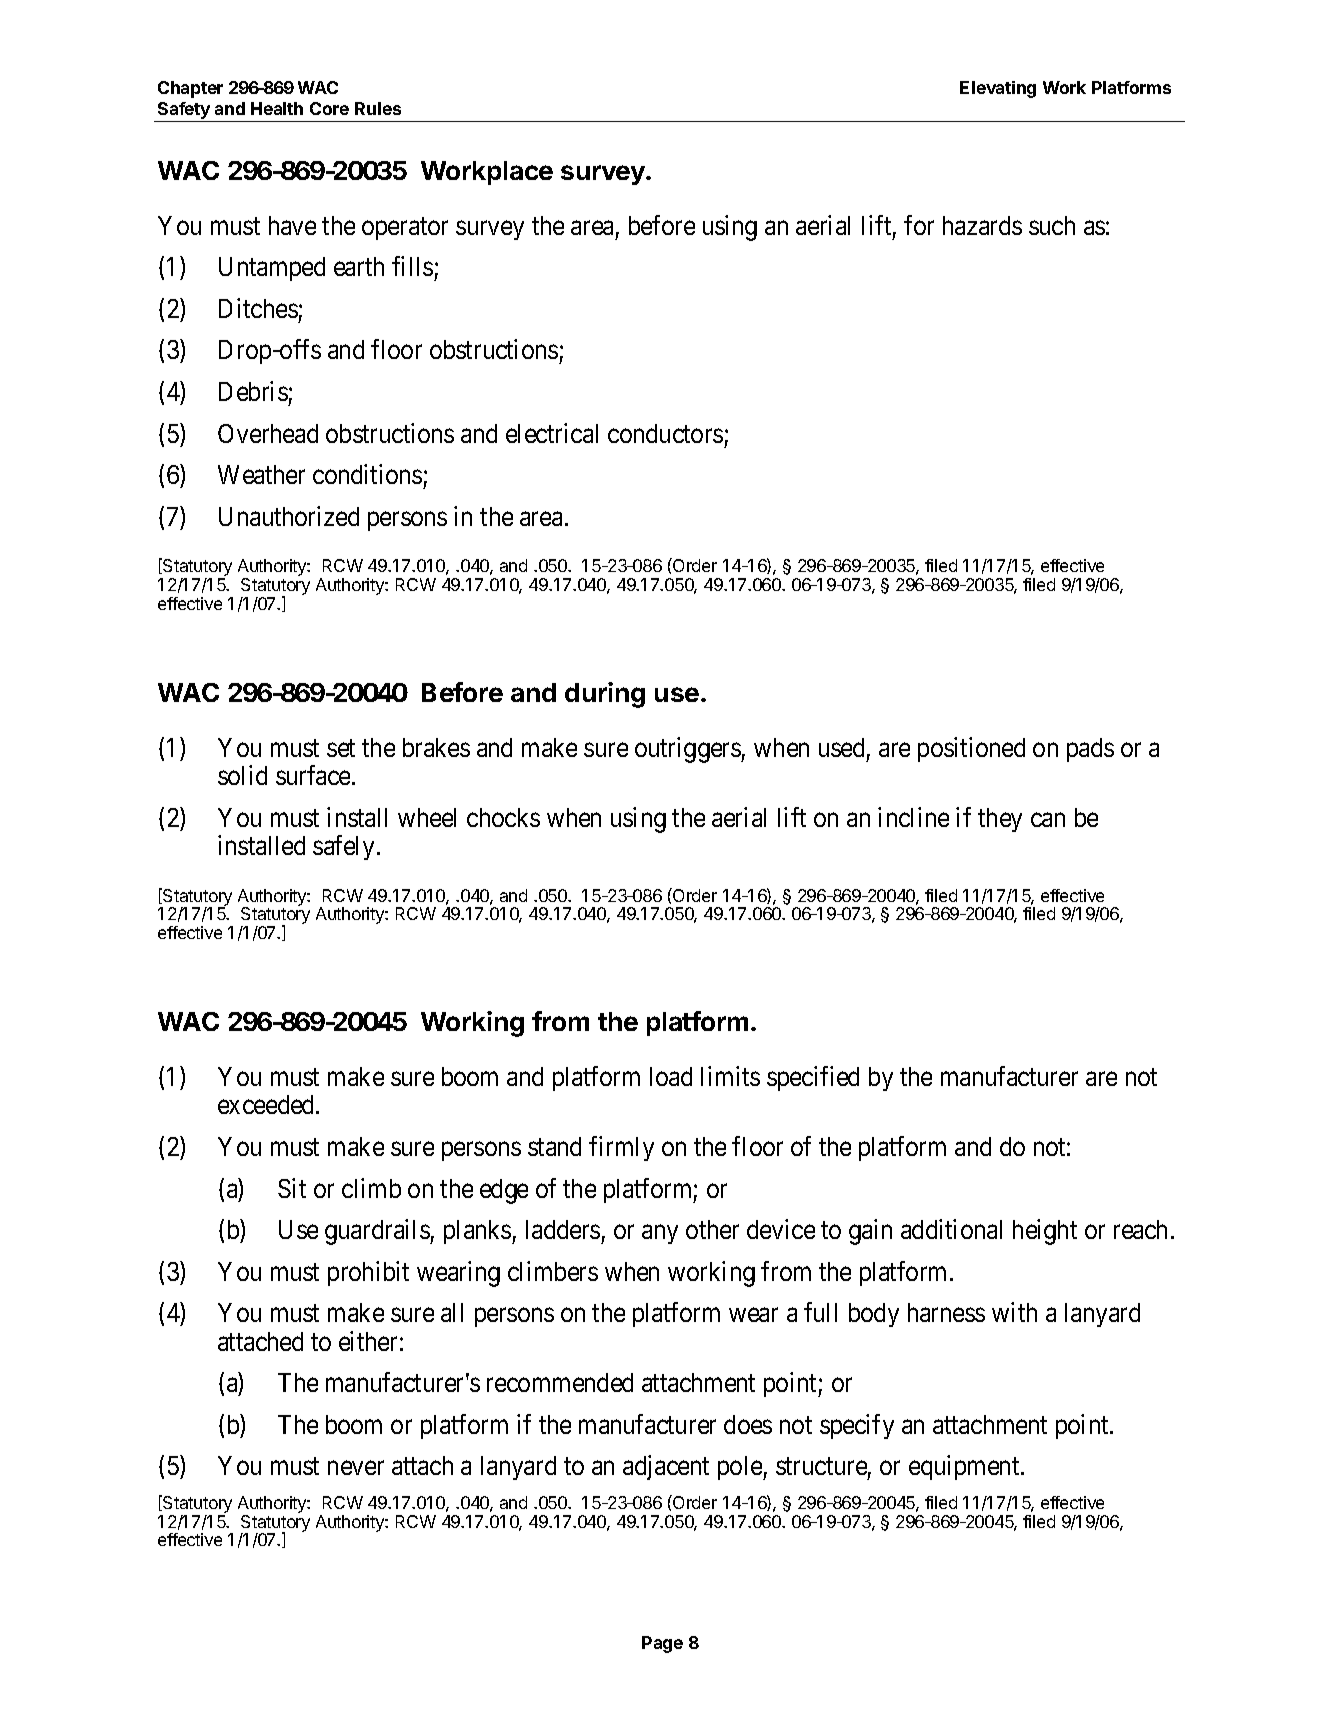 The width and height of the screenshot is (1339, 1733). Describe the element at coordinates (267, 1104) in the screenshot. I see `exceeded` at that location.
